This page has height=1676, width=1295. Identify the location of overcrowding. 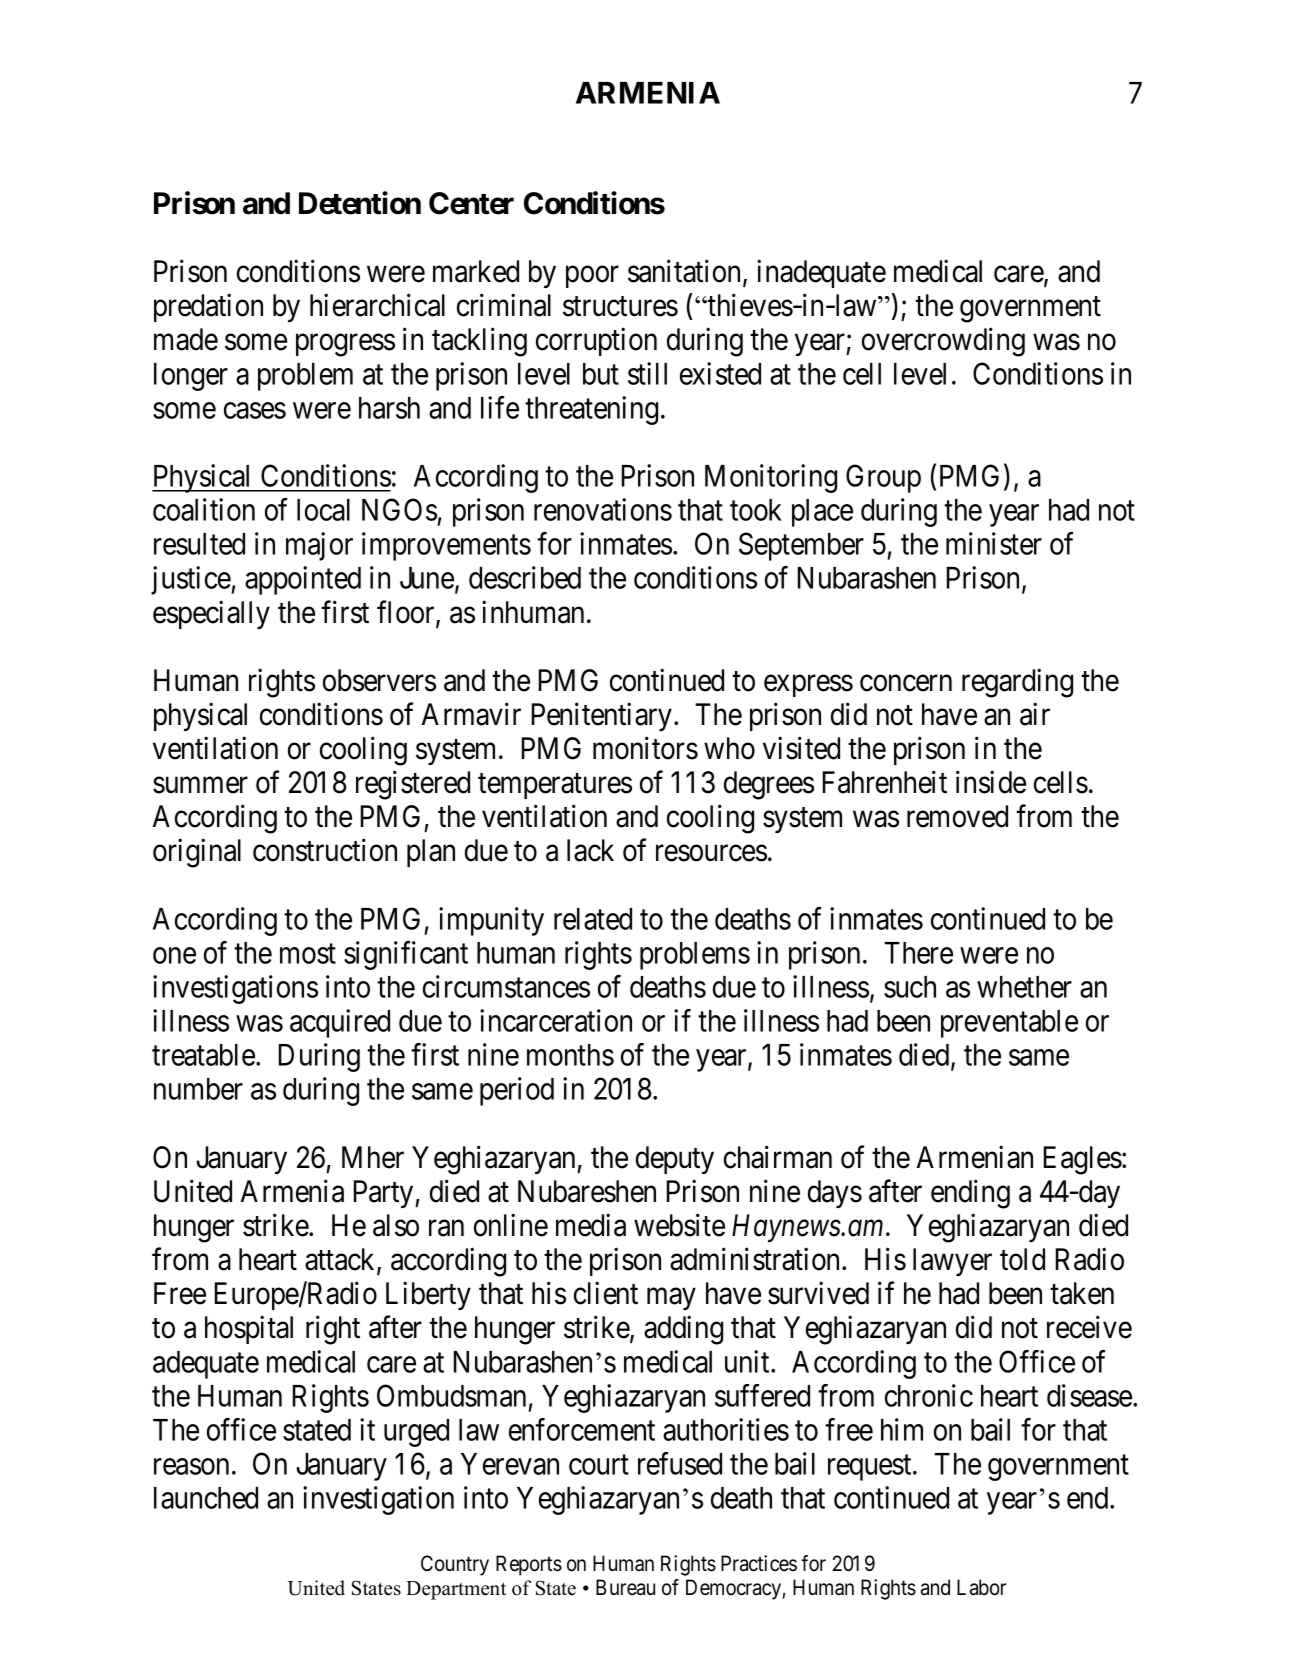
(943, 342).
